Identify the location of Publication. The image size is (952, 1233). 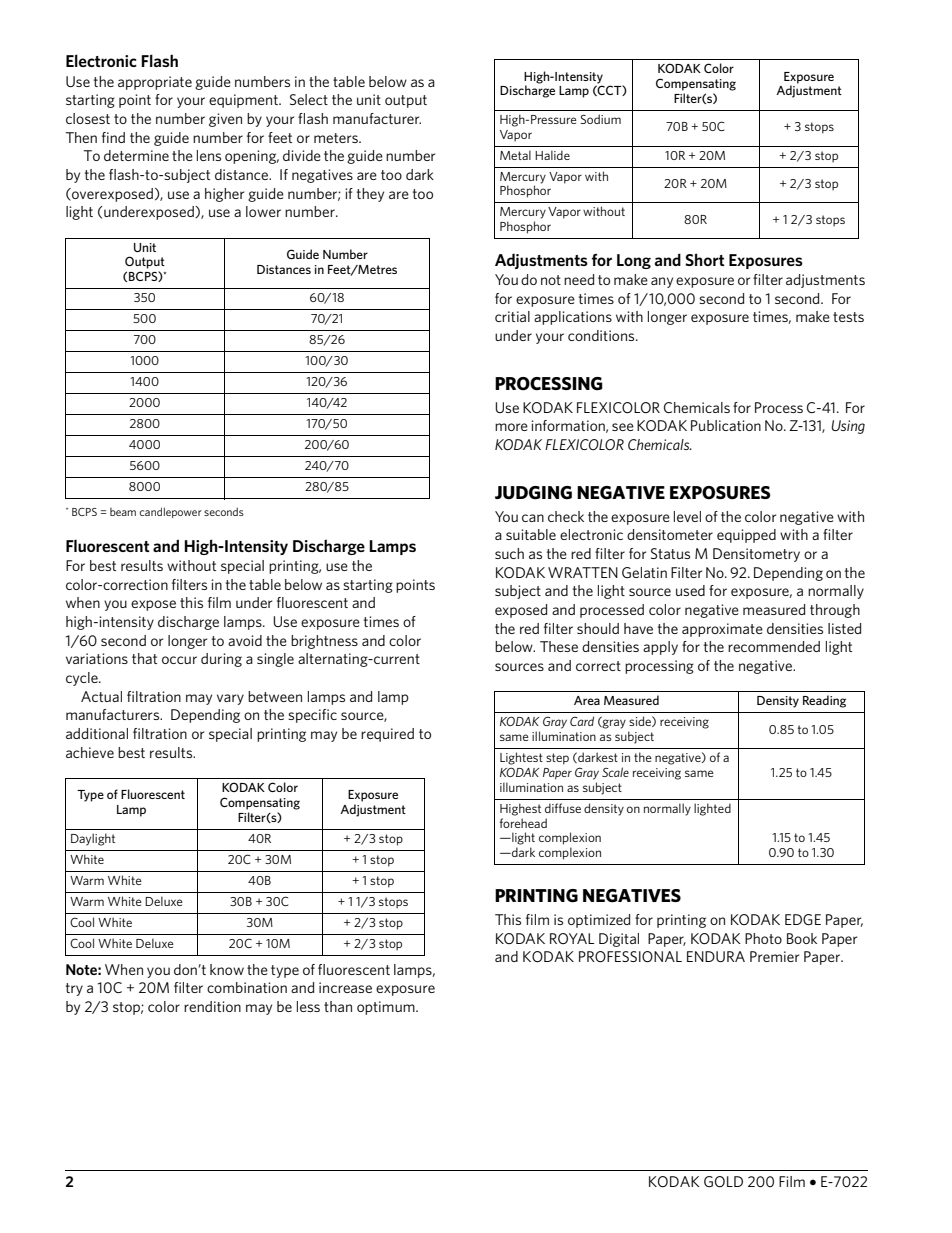
(726, 425).
